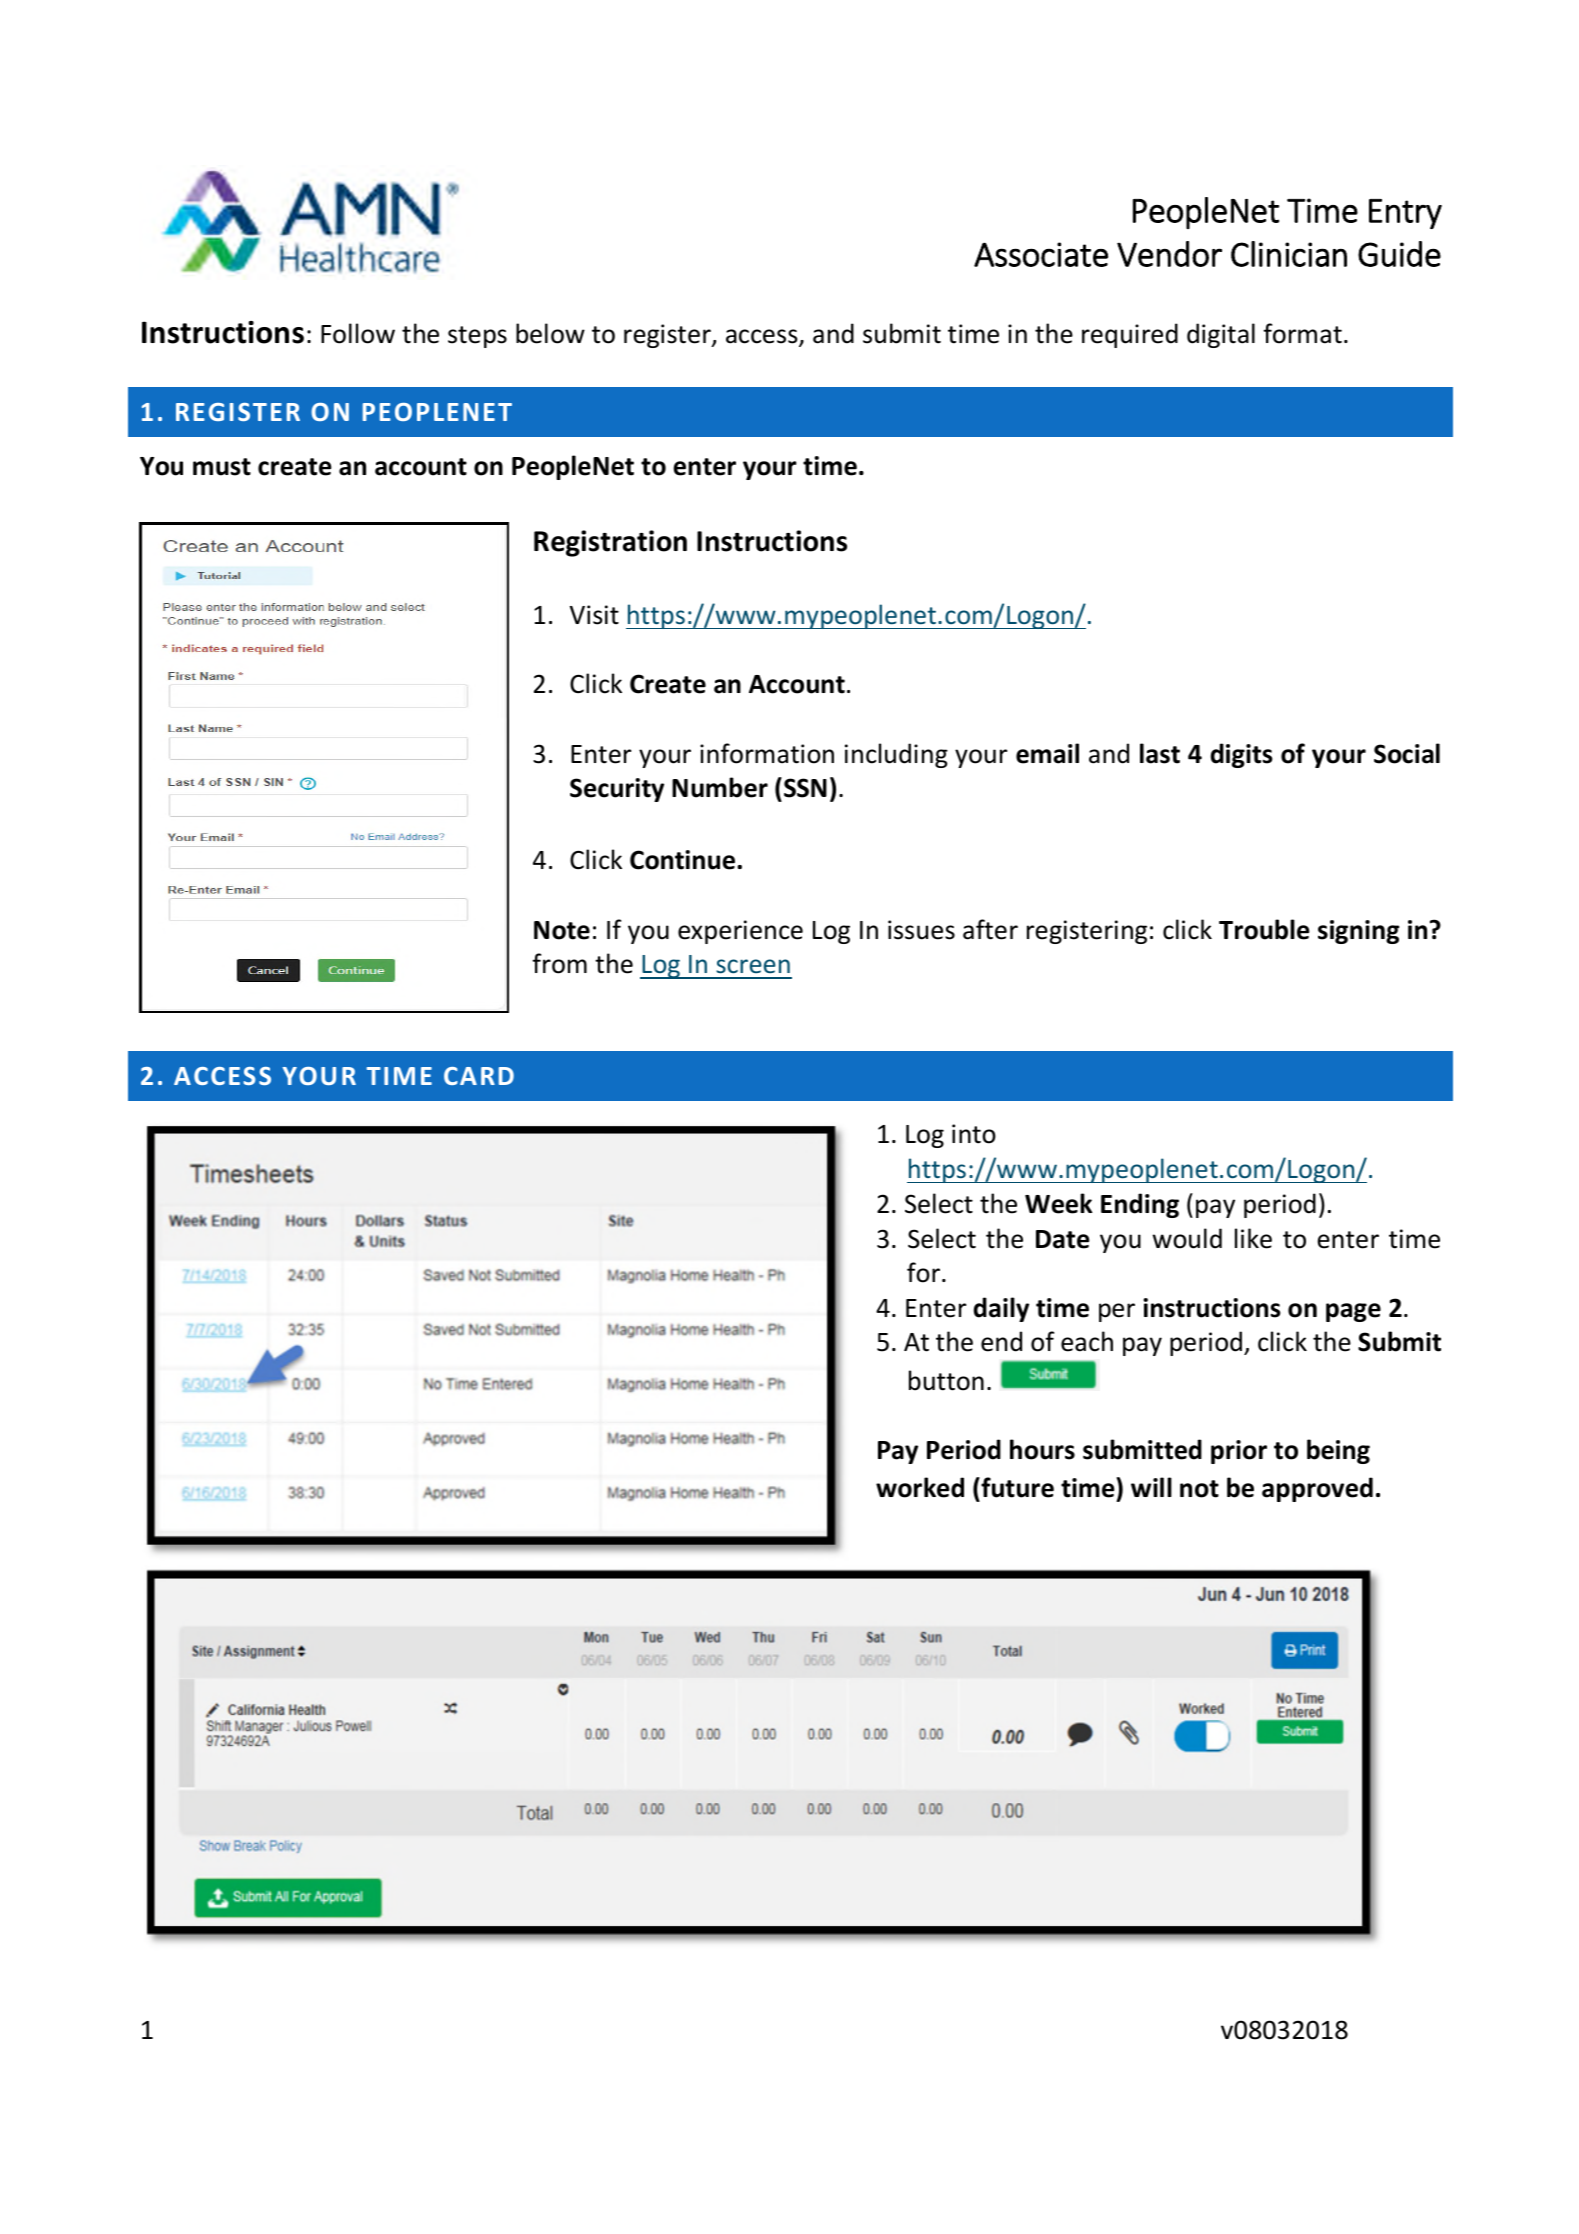 Image resolution: width=1579 pixels, height=2234 pixels. Describe the element at coordinates (1264, 929) in the image. I see `Trouble` at that location.
